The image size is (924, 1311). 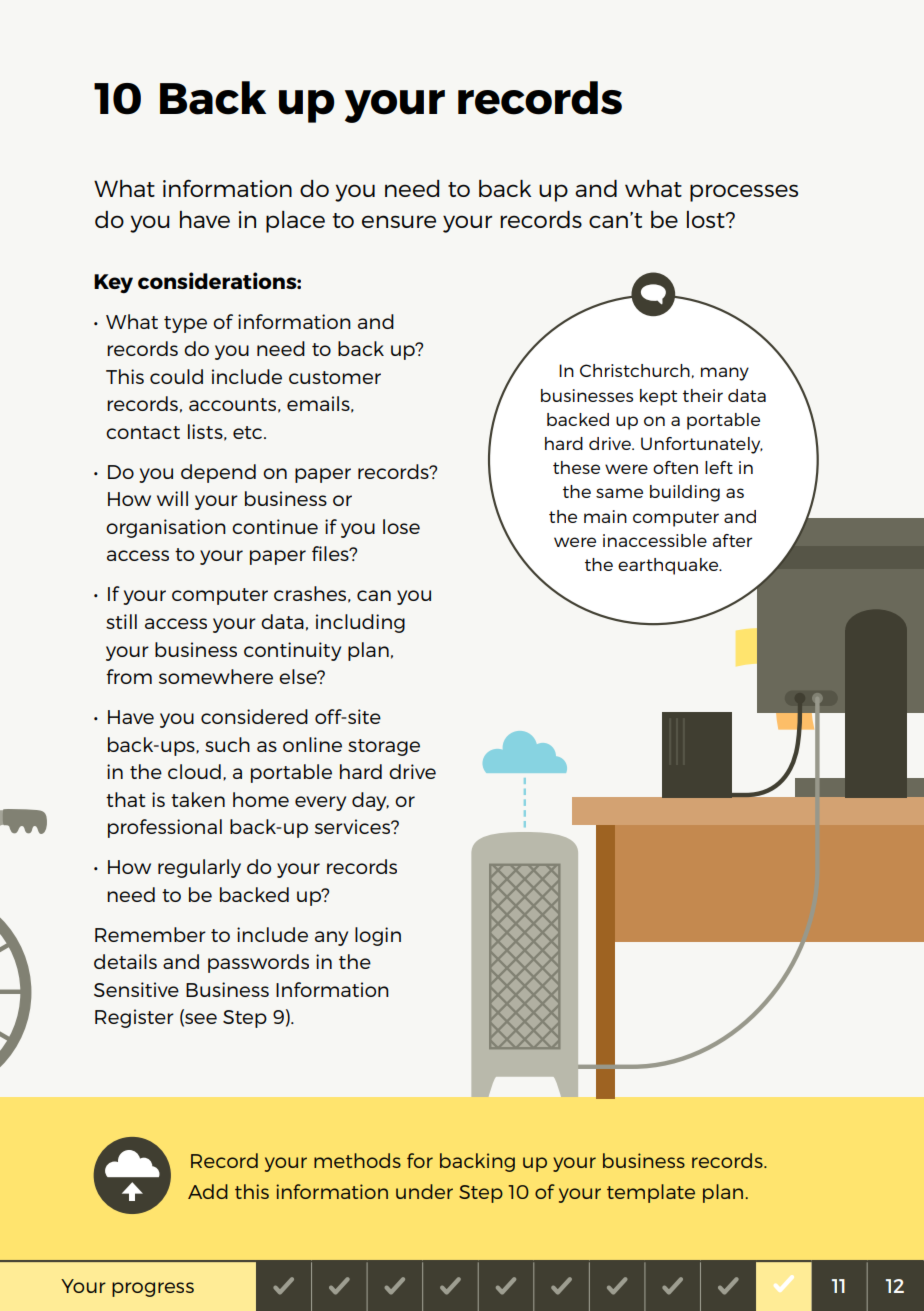 What do you see at coordinates (669, 566) in the screenshot?
I see `earthquake` at bounding box center [669, 566].
